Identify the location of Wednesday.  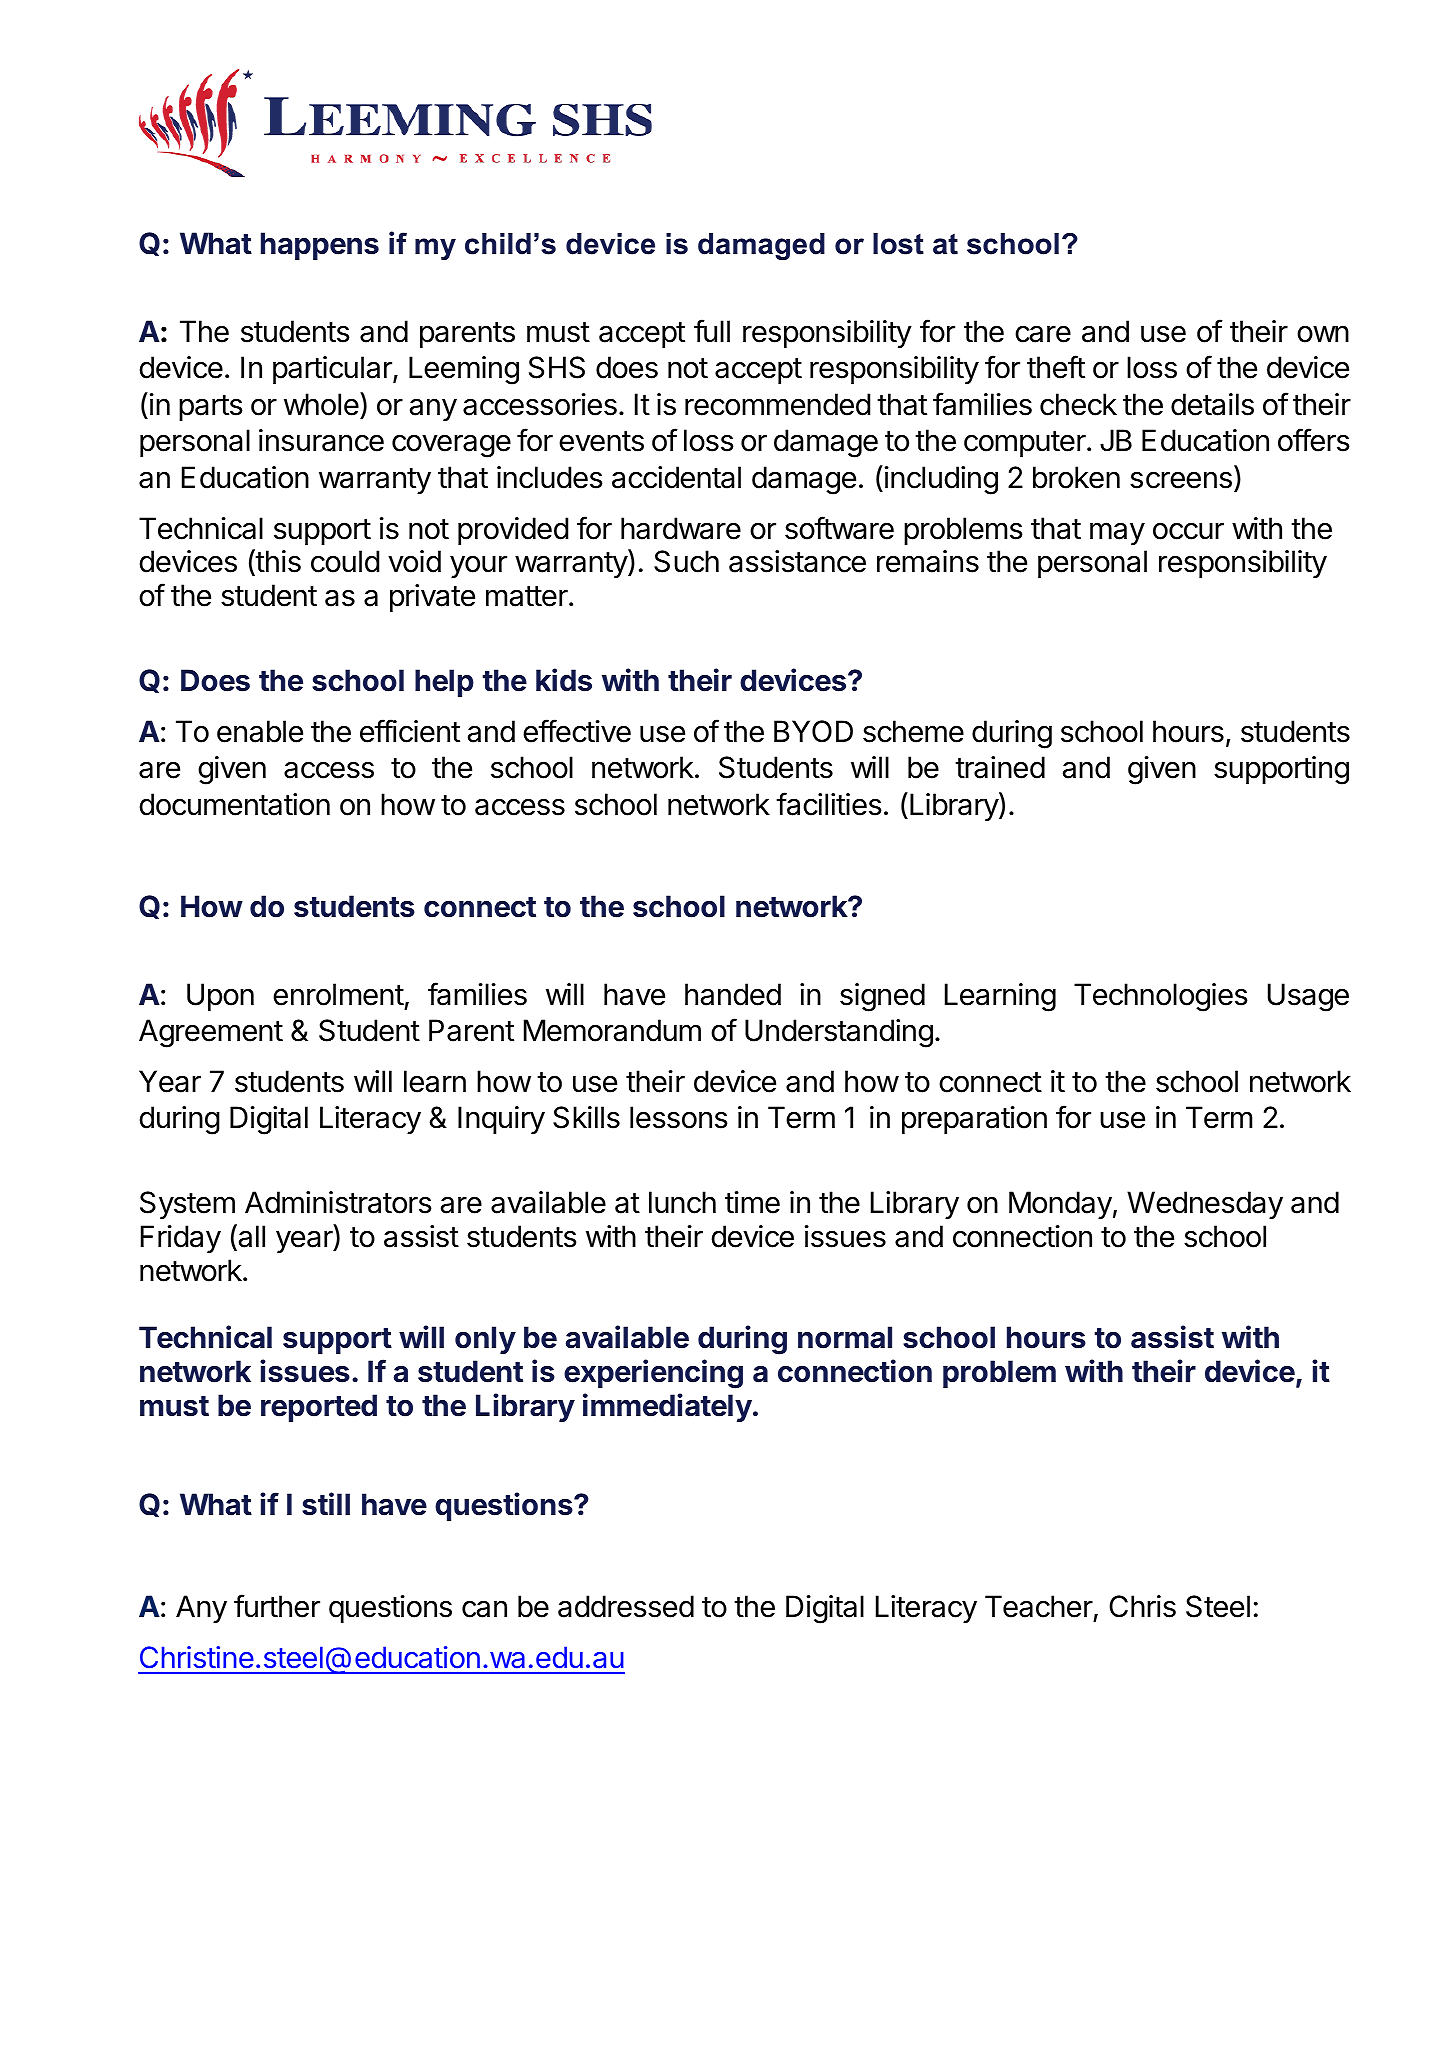
(1205, 1205).
